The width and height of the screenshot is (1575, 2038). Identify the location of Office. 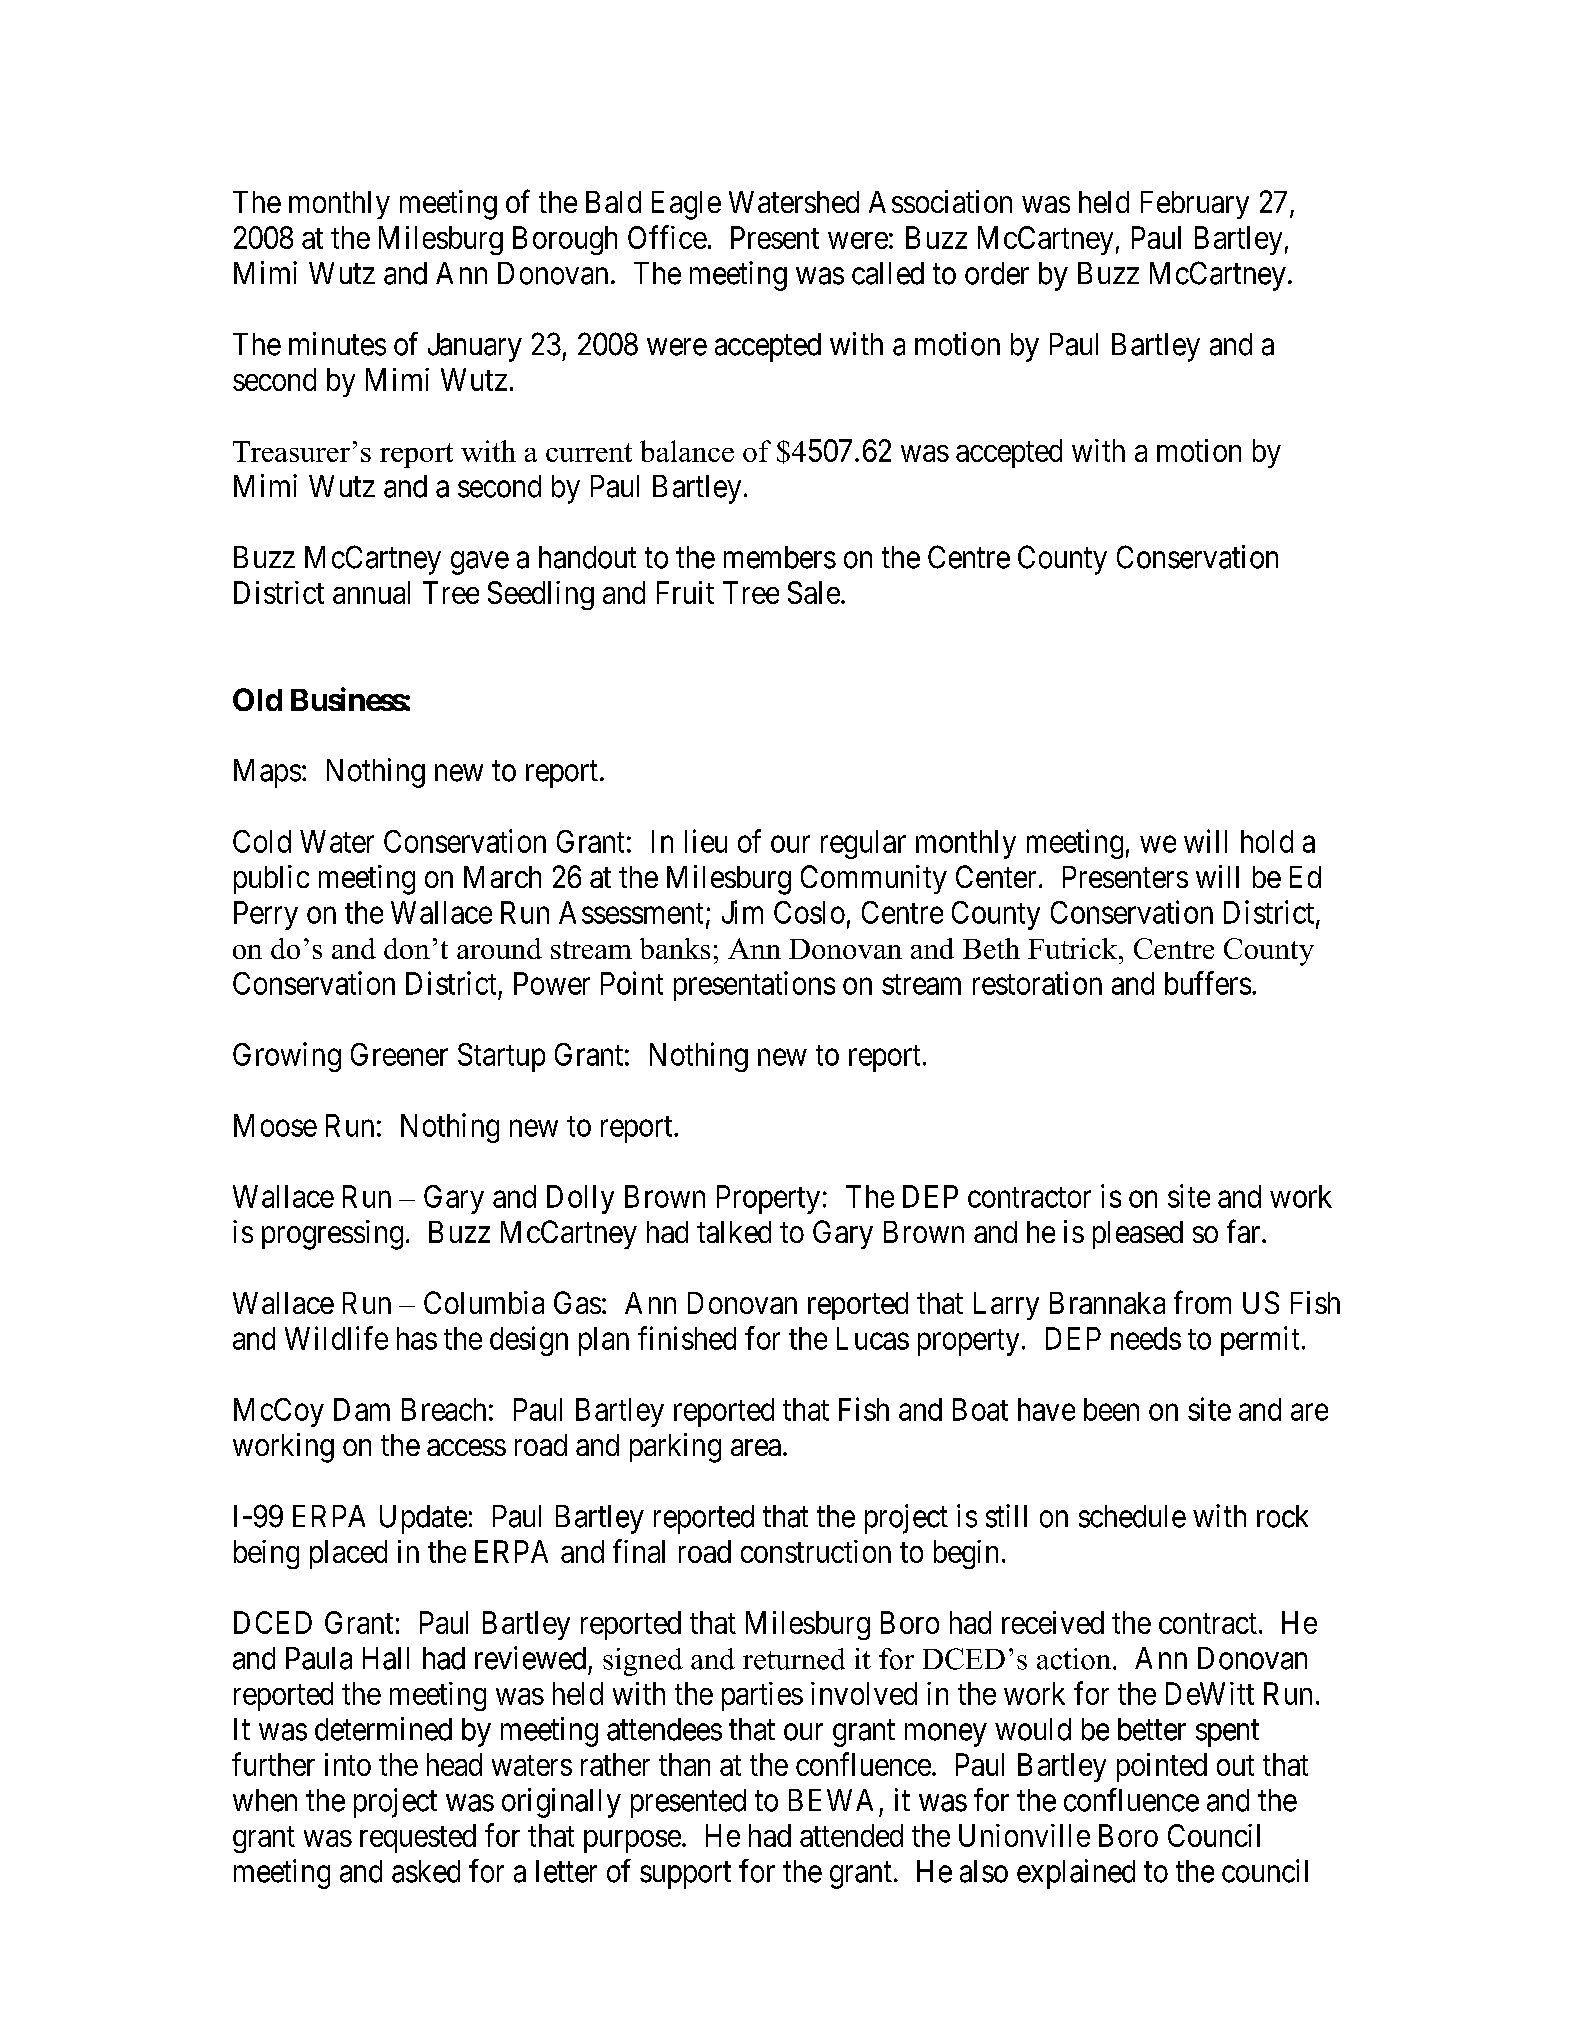
(667, 237).
